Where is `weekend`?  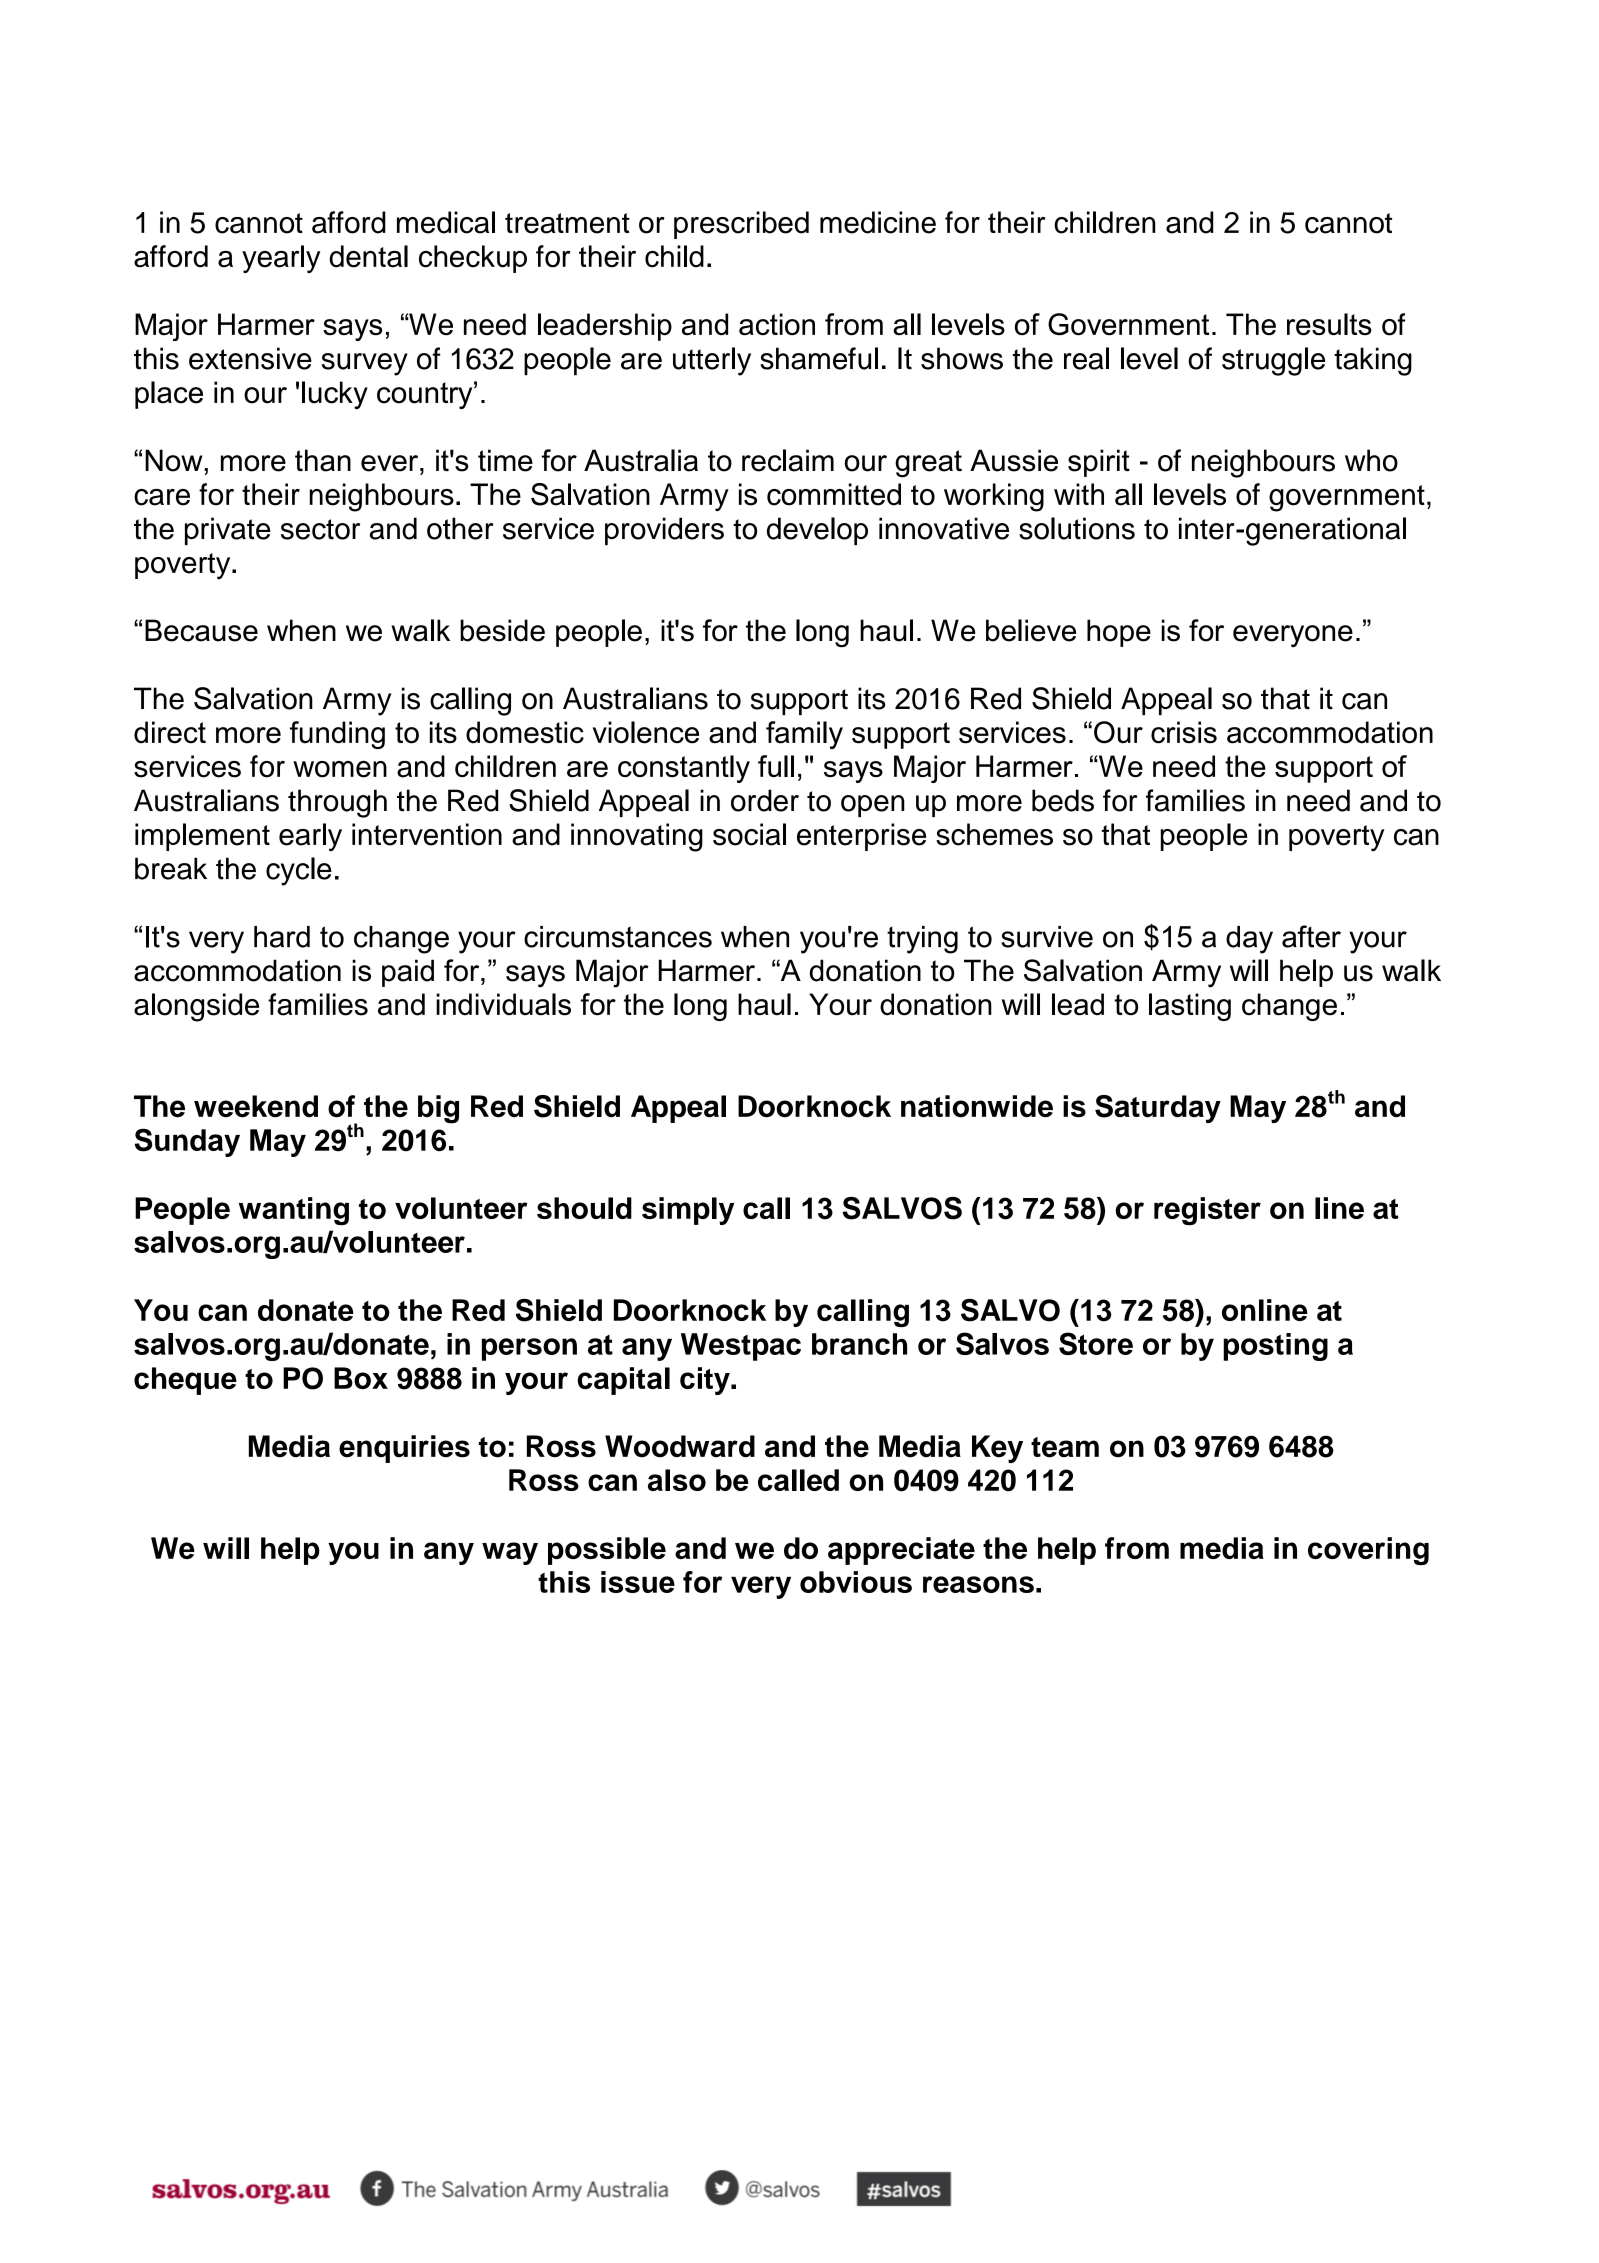 weekend is located at coordinates (256, 1106).
